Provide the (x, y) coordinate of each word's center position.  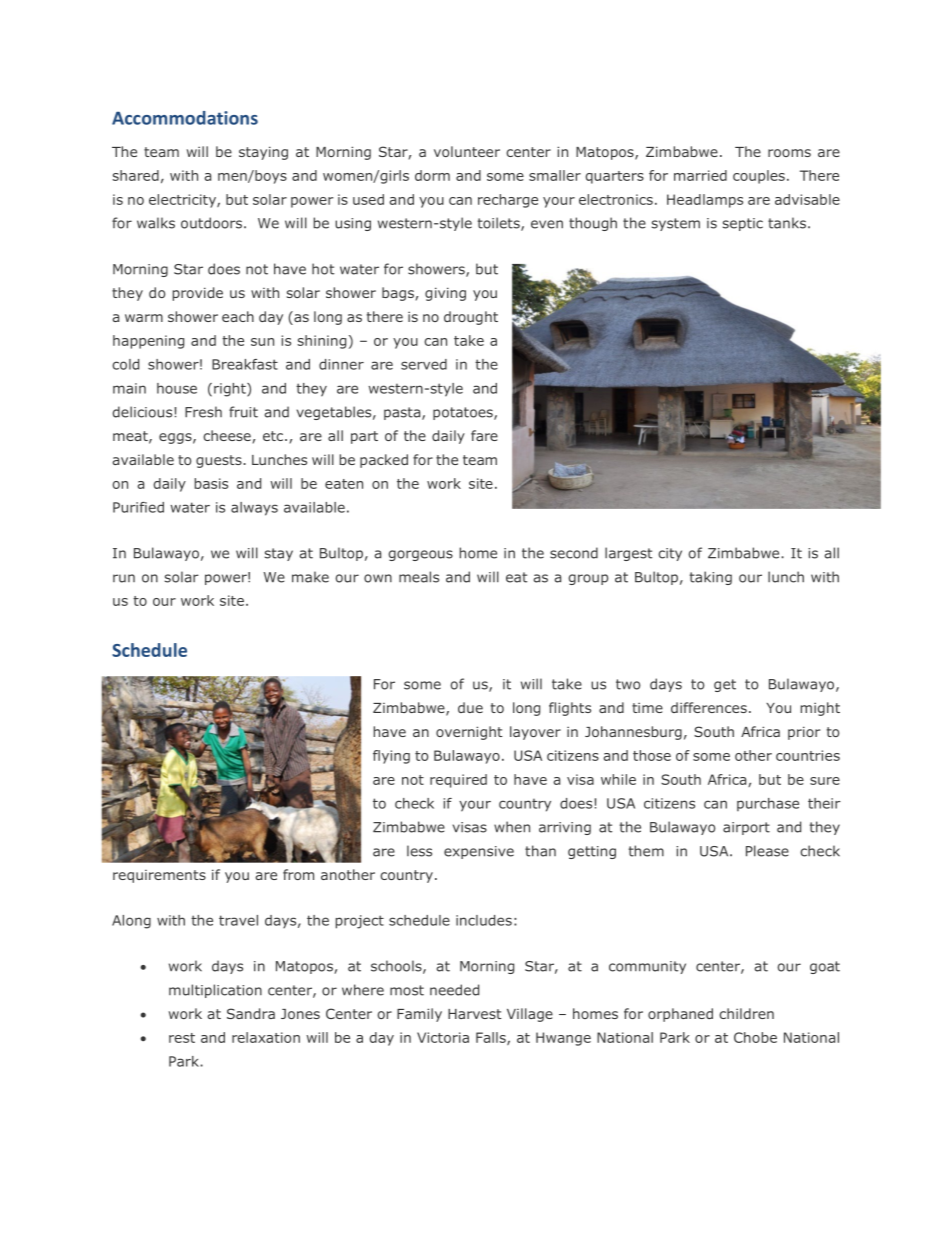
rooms (789, 153)
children (746, 1013)
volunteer (467, 151)
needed (454, 990)
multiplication (215, 991)
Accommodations (185, 118)
